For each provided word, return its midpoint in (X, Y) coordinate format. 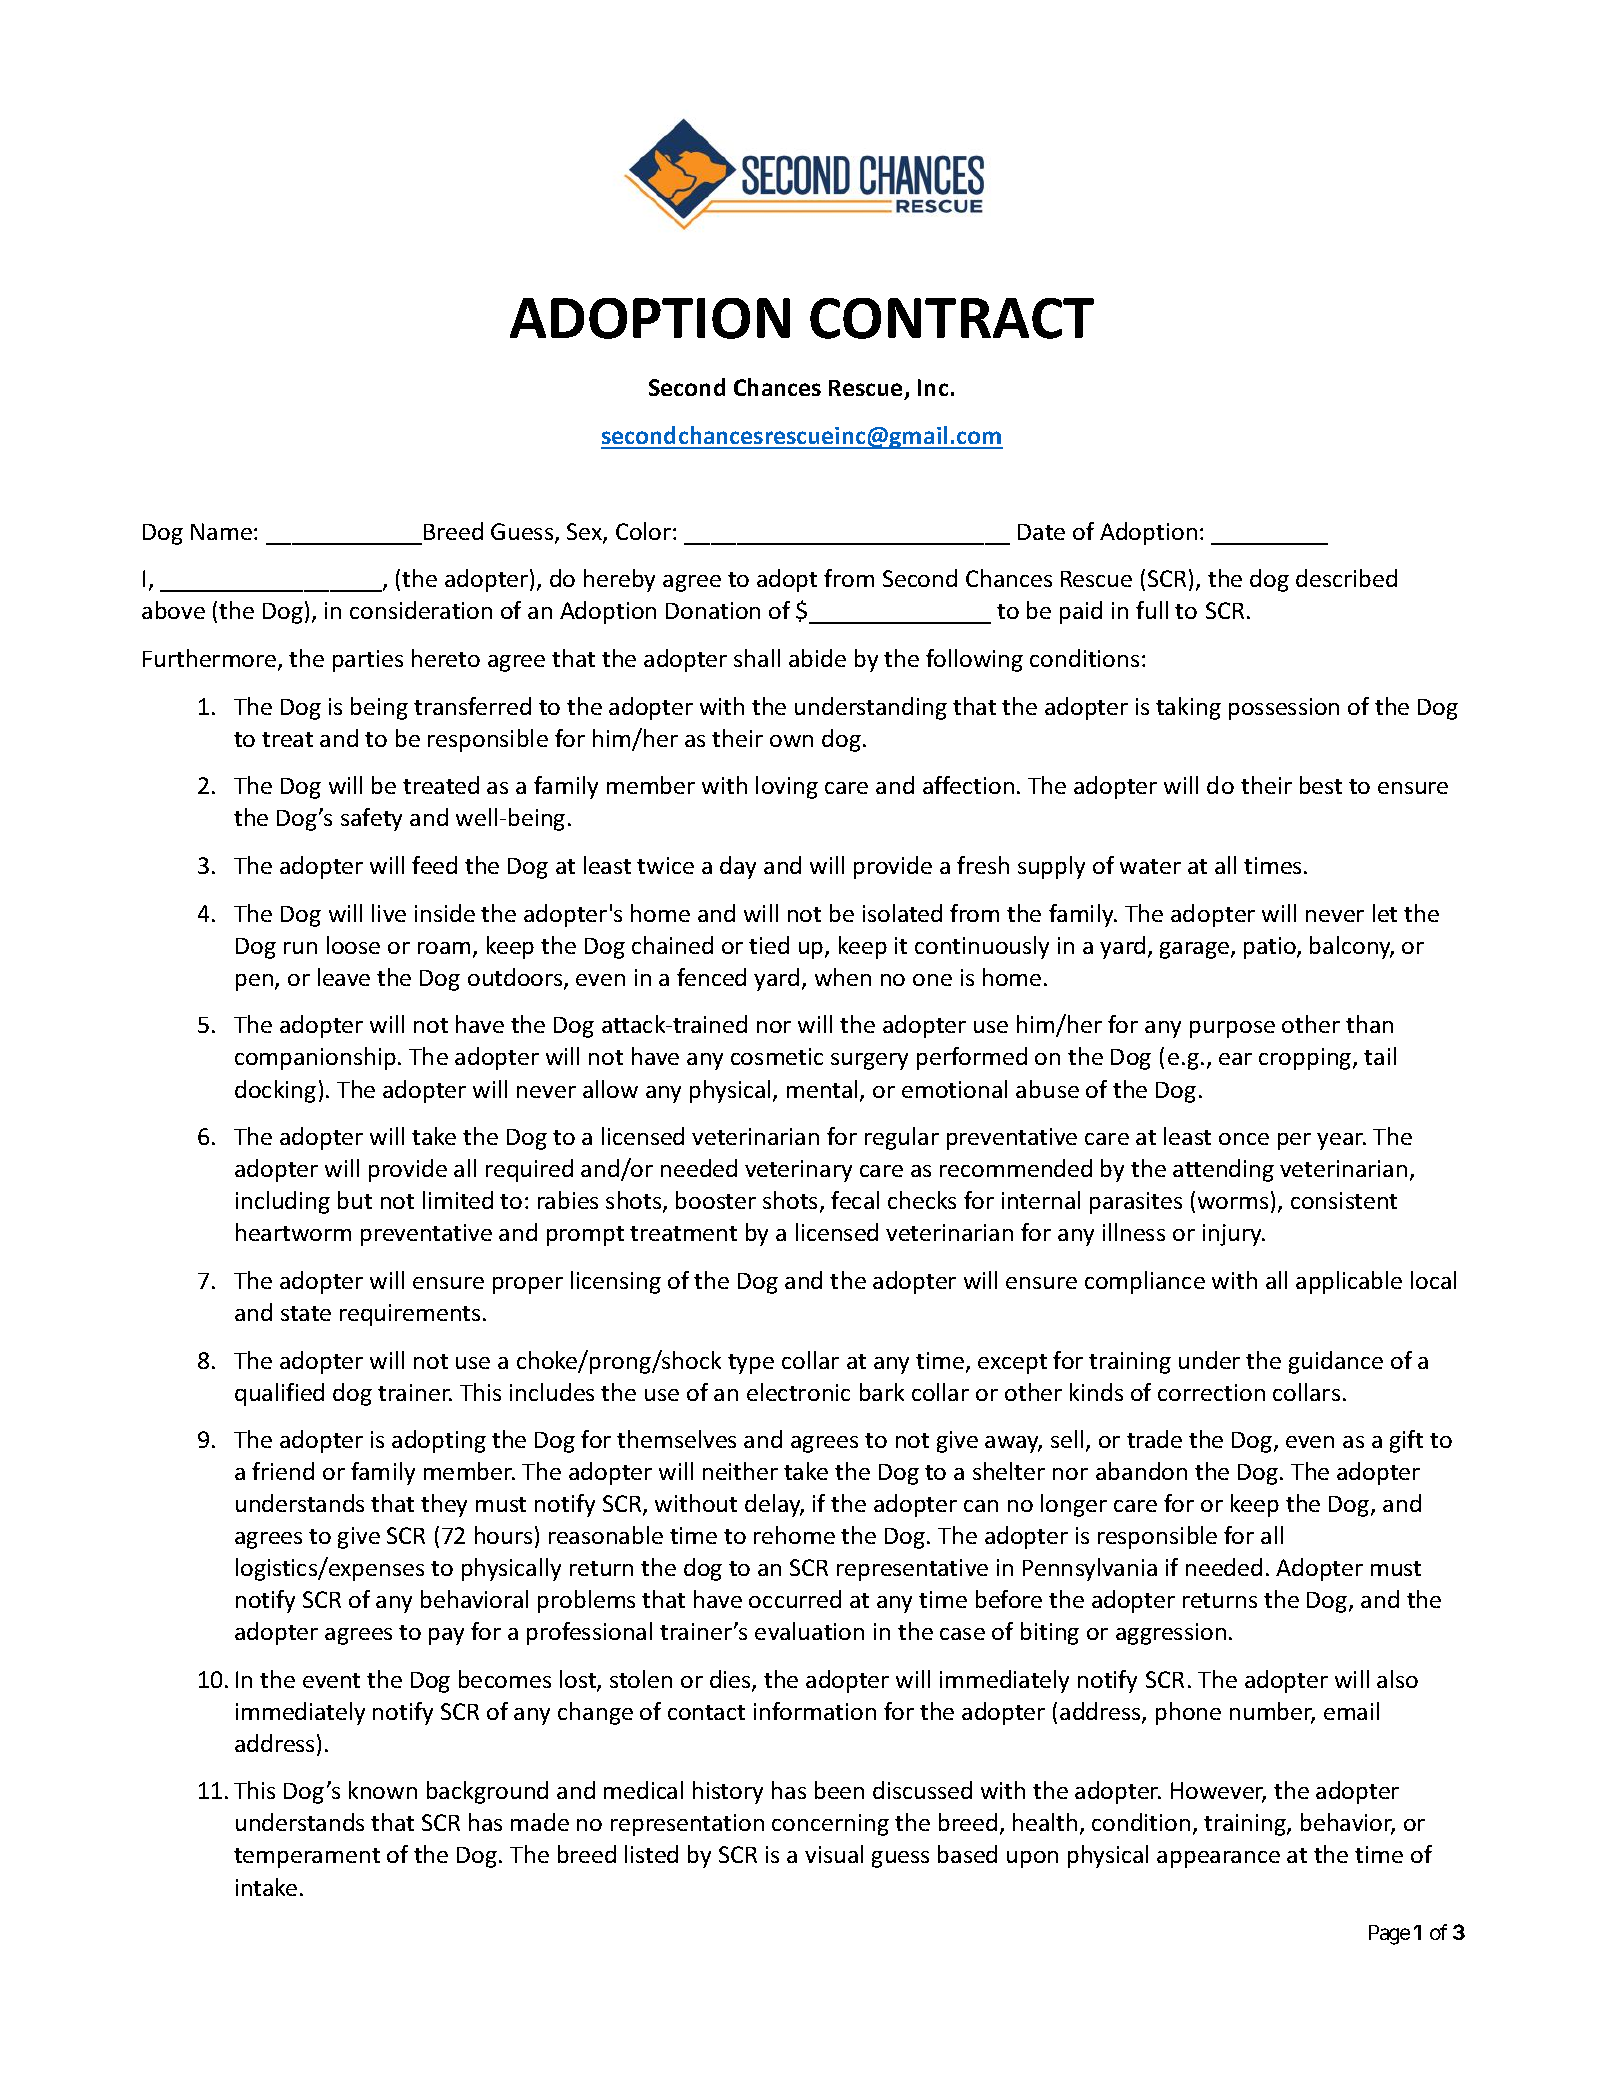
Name (221, 531)
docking (275, 1091)
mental (822, 1089)
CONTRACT (952, 318)
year (1341, 1141)
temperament (307, 1858)
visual (834, 1854)
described (1346, 578)
